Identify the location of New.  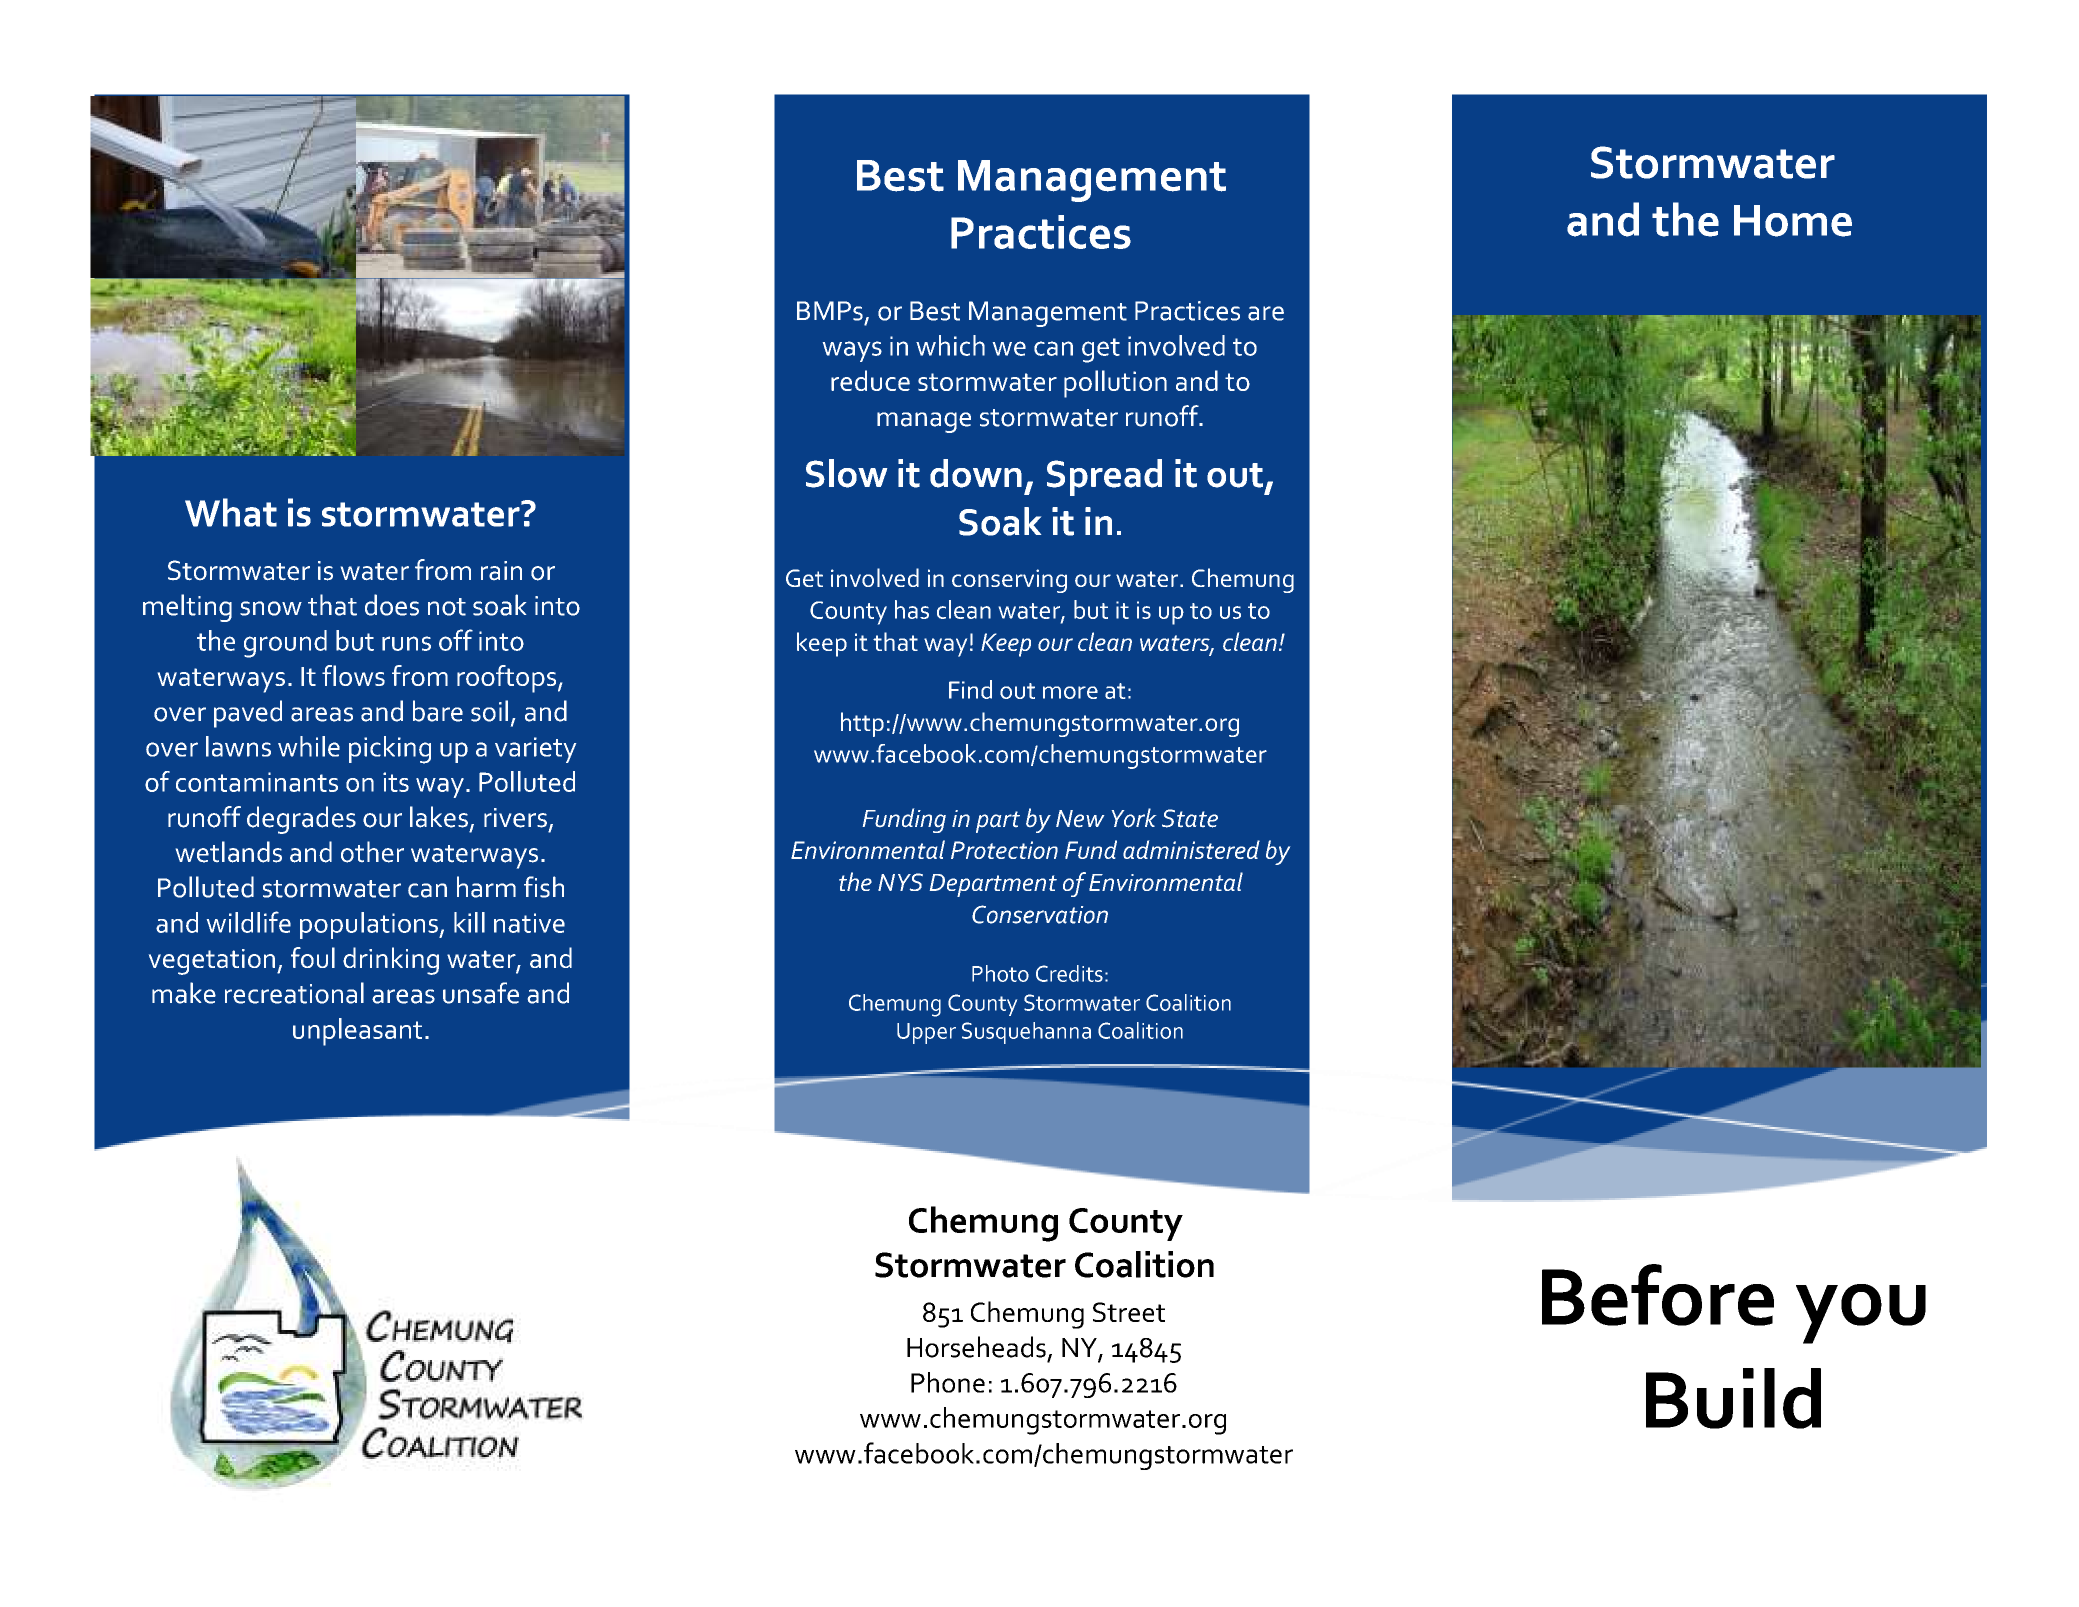
(1080, 818).
